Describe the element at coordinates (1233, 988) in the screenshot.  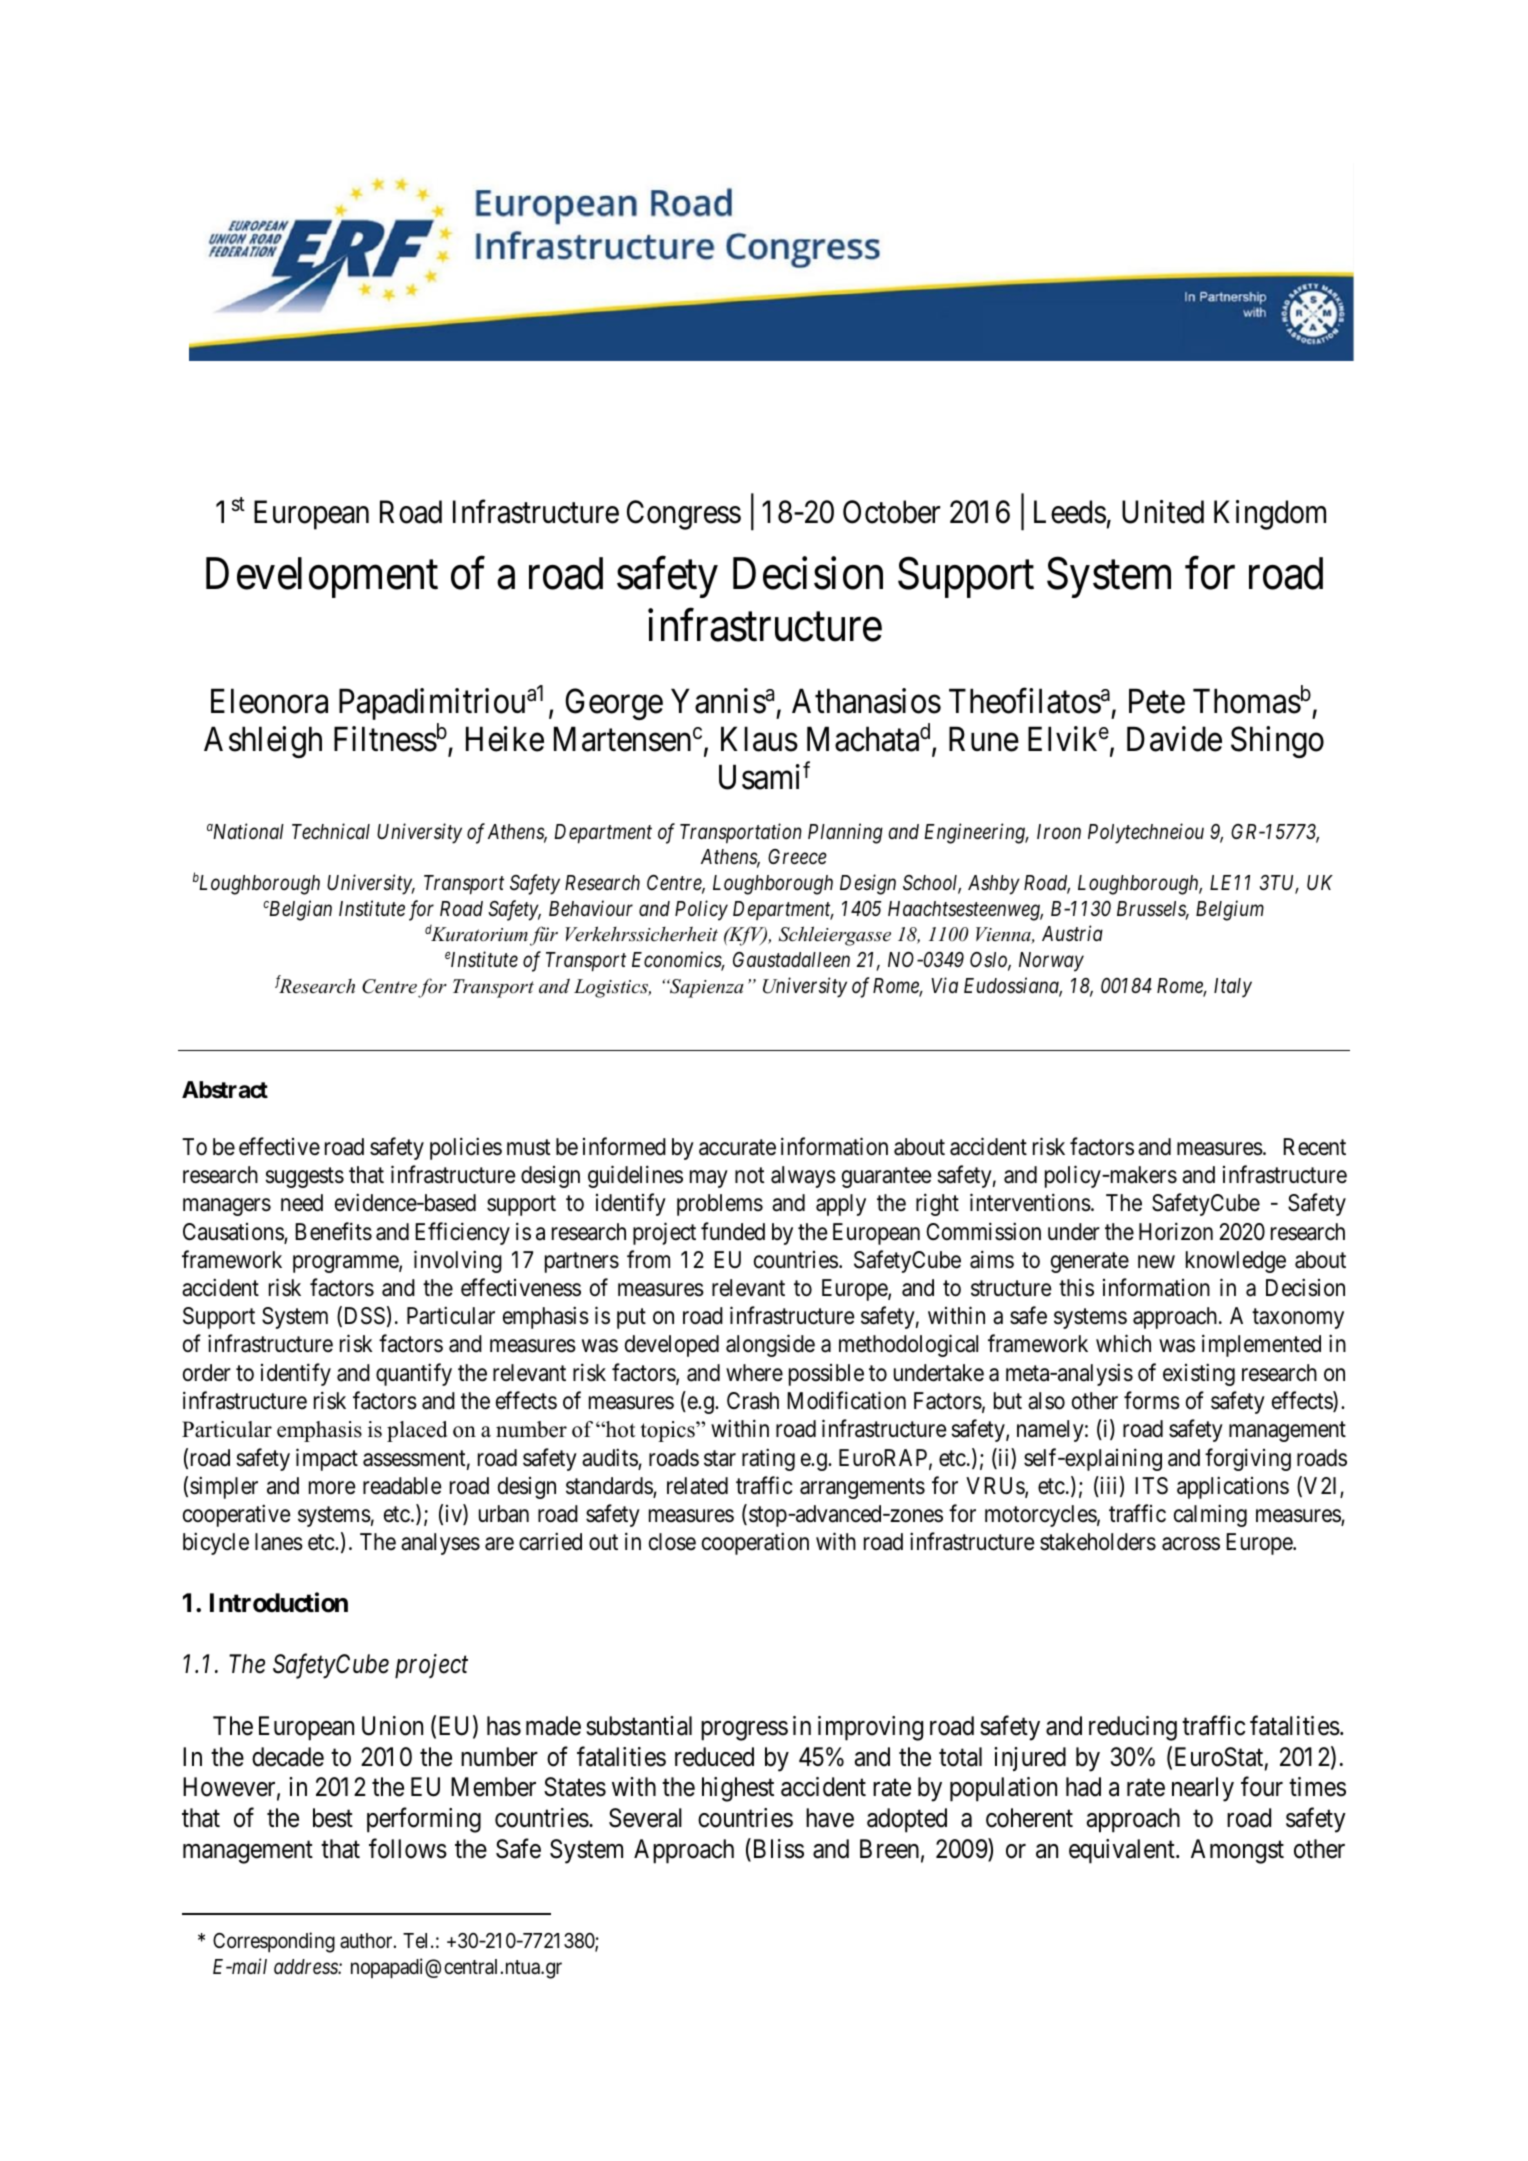
I see `Italy` at that location.
